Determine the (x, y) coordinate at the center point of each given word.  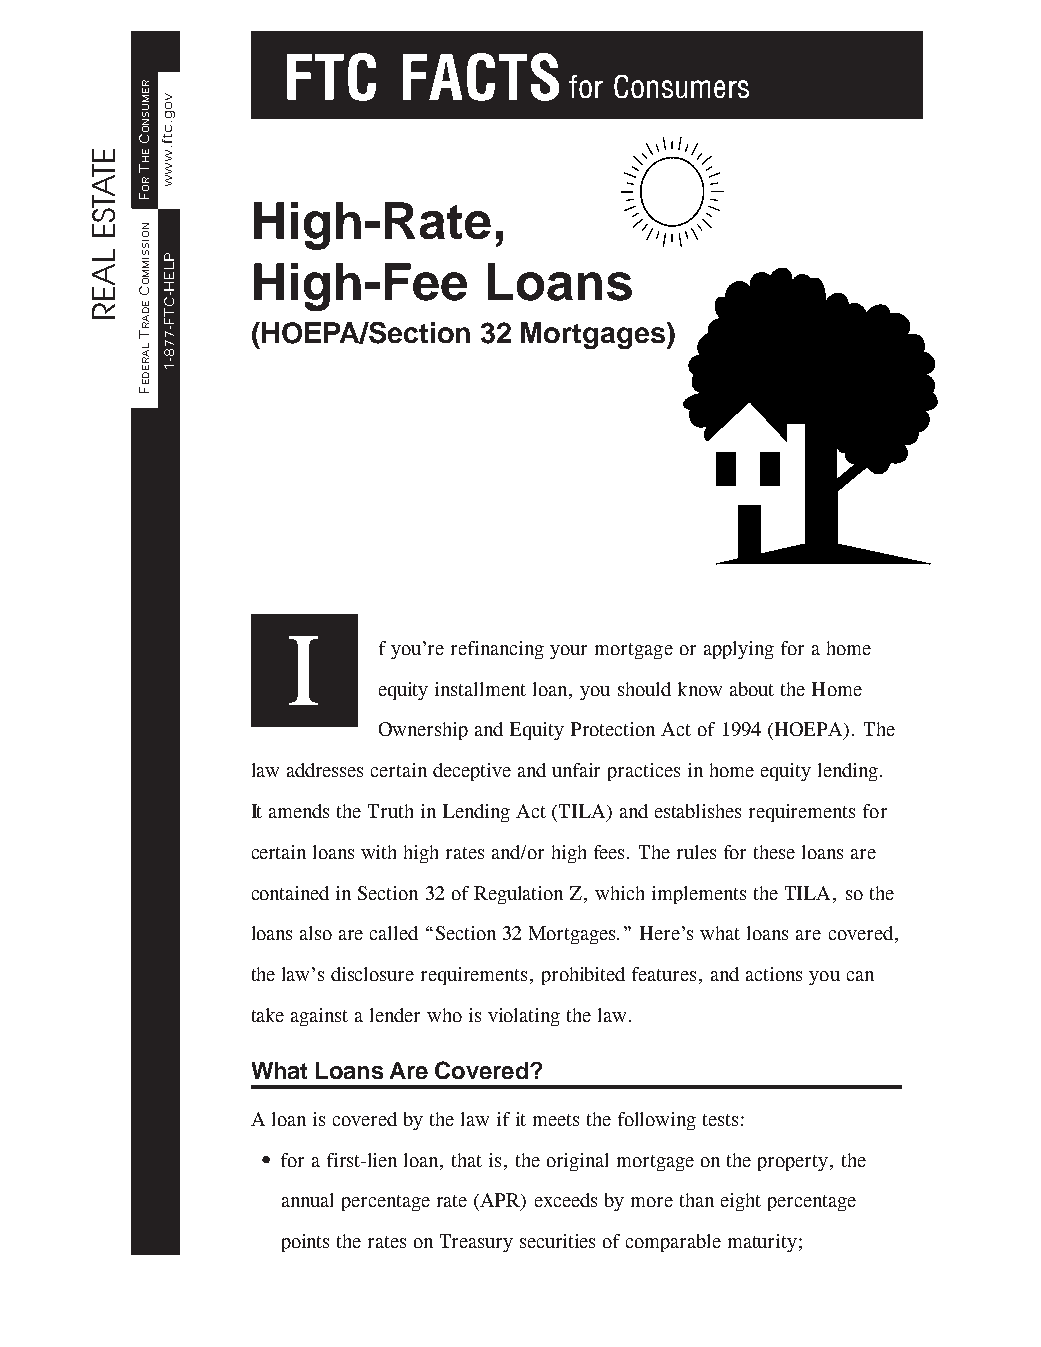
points (305, 1243)
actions (774, 974)
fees (611, 852)
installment (480, 689)
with (378, 852)
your (568, 652)
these (774, 852)
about (752, 689)
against (319, 1017)
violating (524, 1017)
